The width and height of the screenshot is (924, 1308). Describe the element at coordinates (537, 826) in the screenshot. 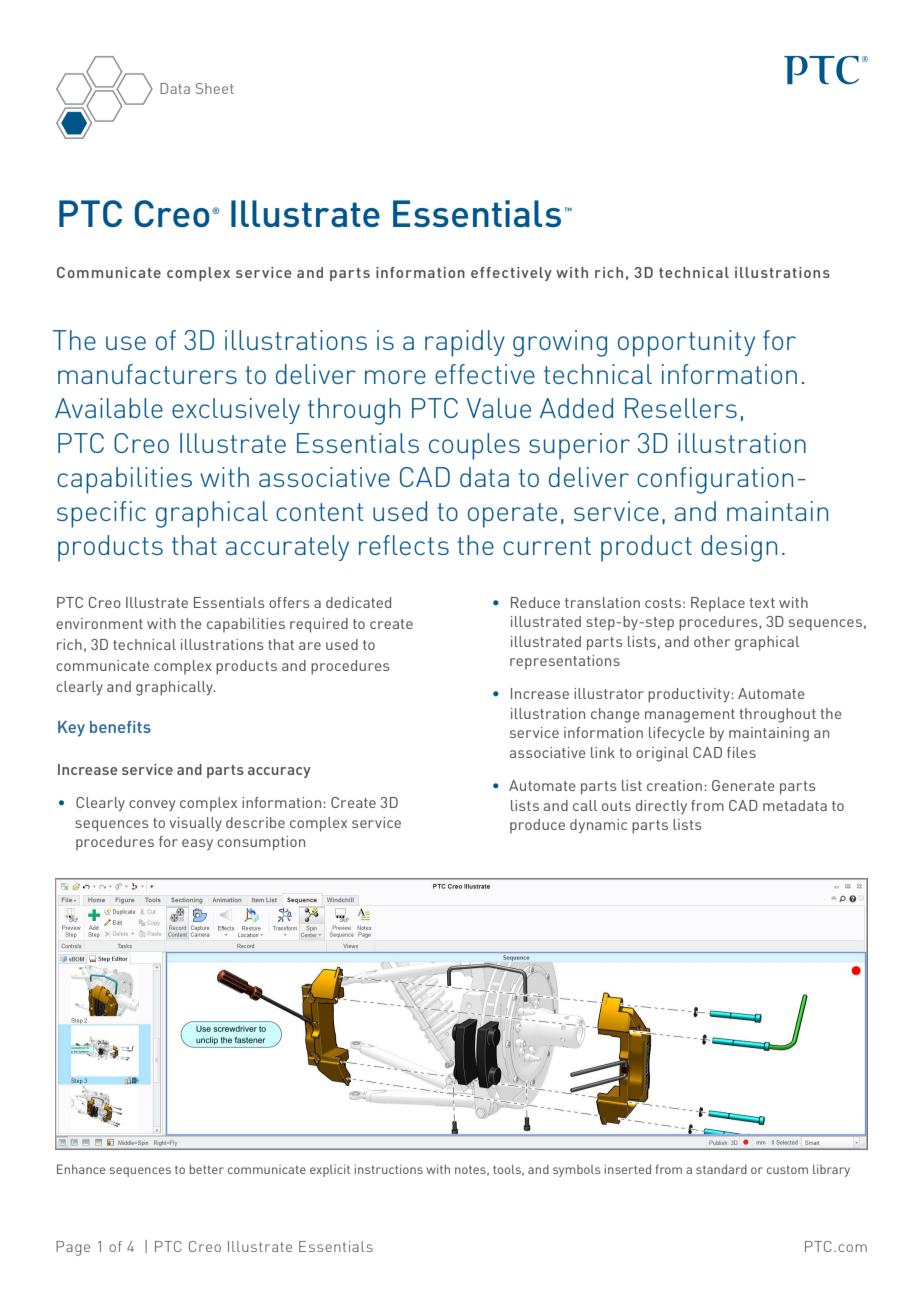

I see `produce` at that location.
